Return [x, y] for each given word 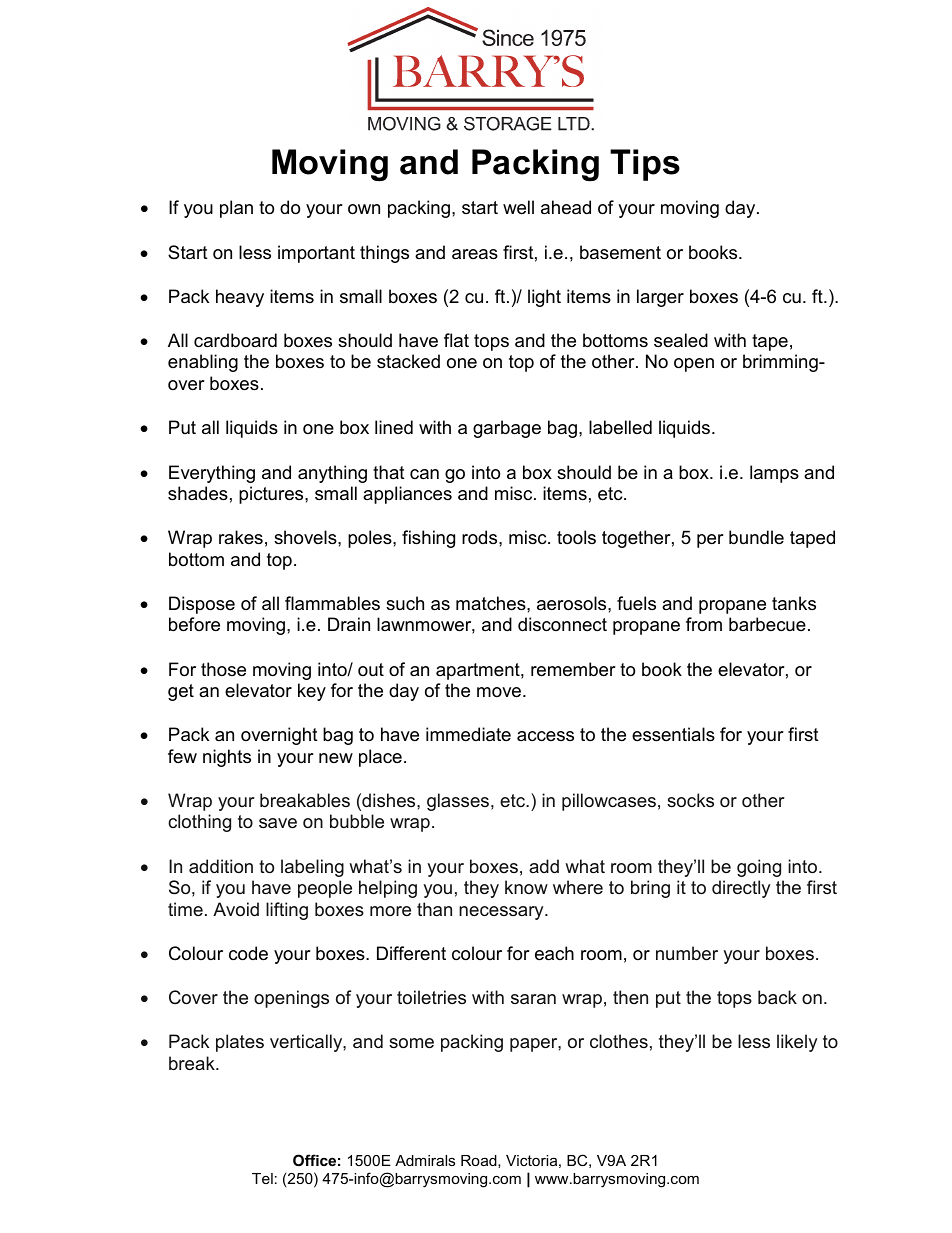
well [518, 207]
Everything [212, 474]
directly [741, 889]
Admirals [425, 1160]
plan [236, 209]
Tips [645, 165]
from [704, 624]
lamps [774, 474]
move [500, 692]
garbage [507, 429]
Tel [262, 1178]
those [223, 669]
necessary [502, 913]
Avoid [236, 909]
